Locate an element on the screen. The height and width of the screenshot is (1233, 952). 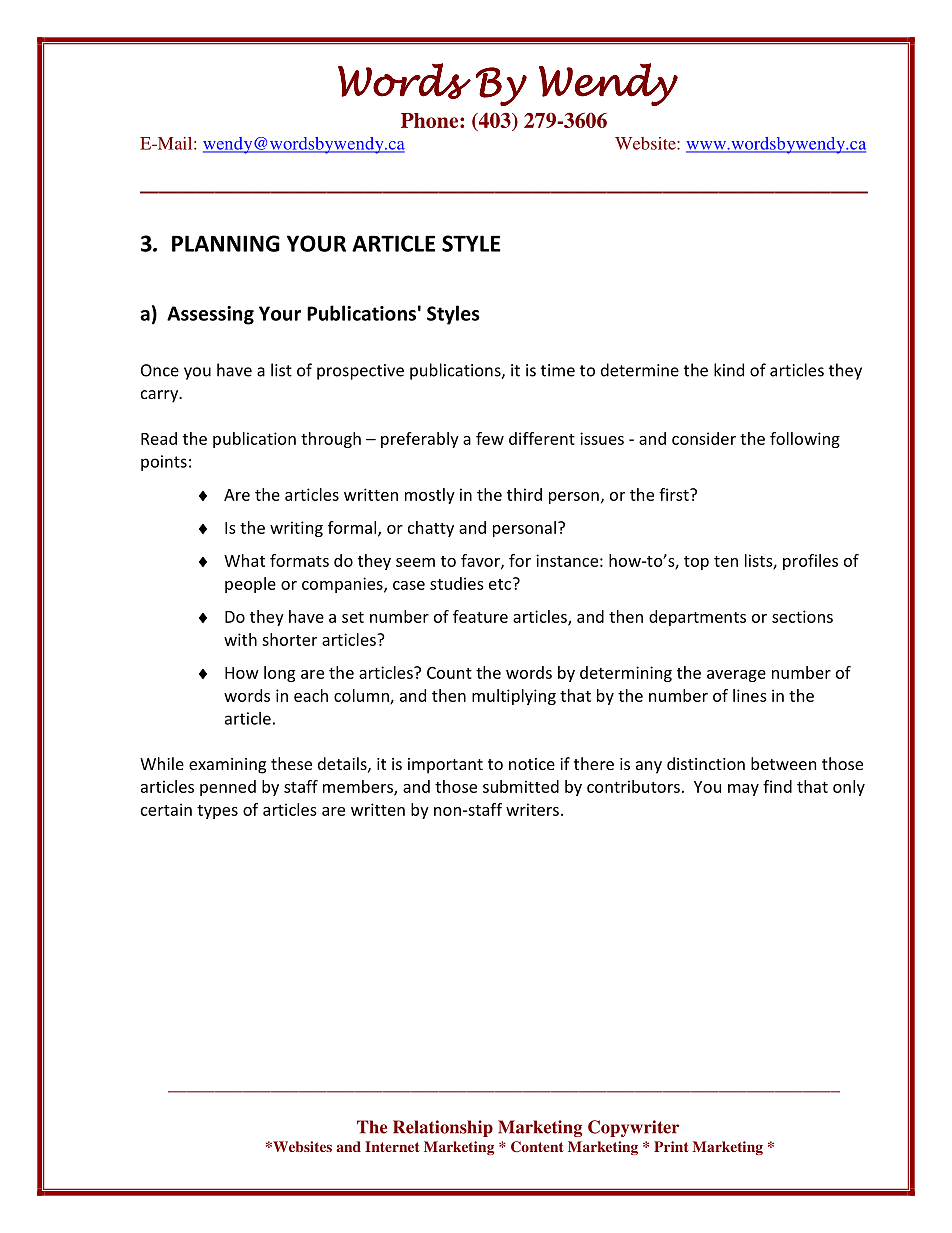
What is located at coordinates (244, 560).
